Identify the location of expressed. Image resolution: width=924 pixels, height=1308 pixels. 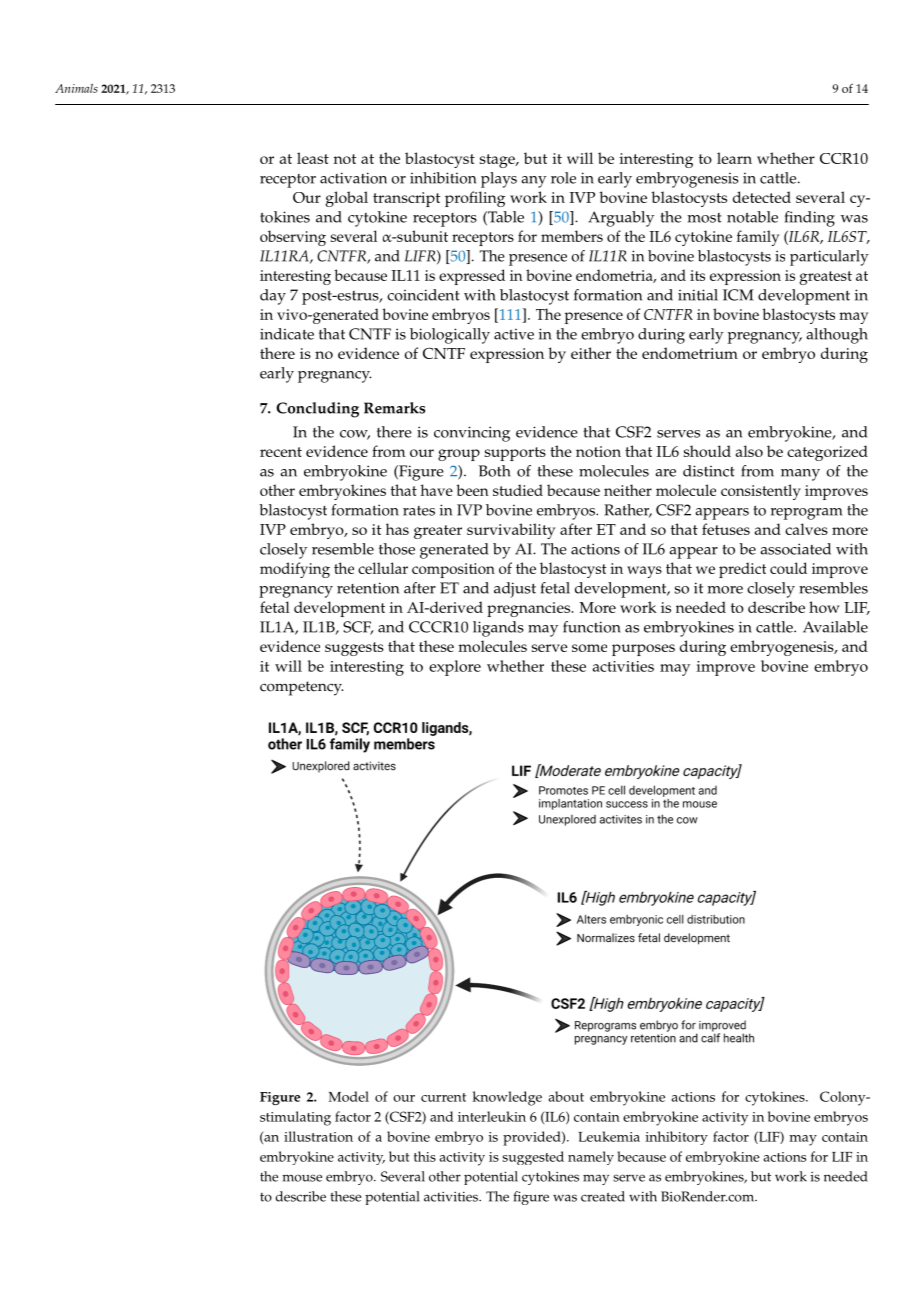
(472, 277).
